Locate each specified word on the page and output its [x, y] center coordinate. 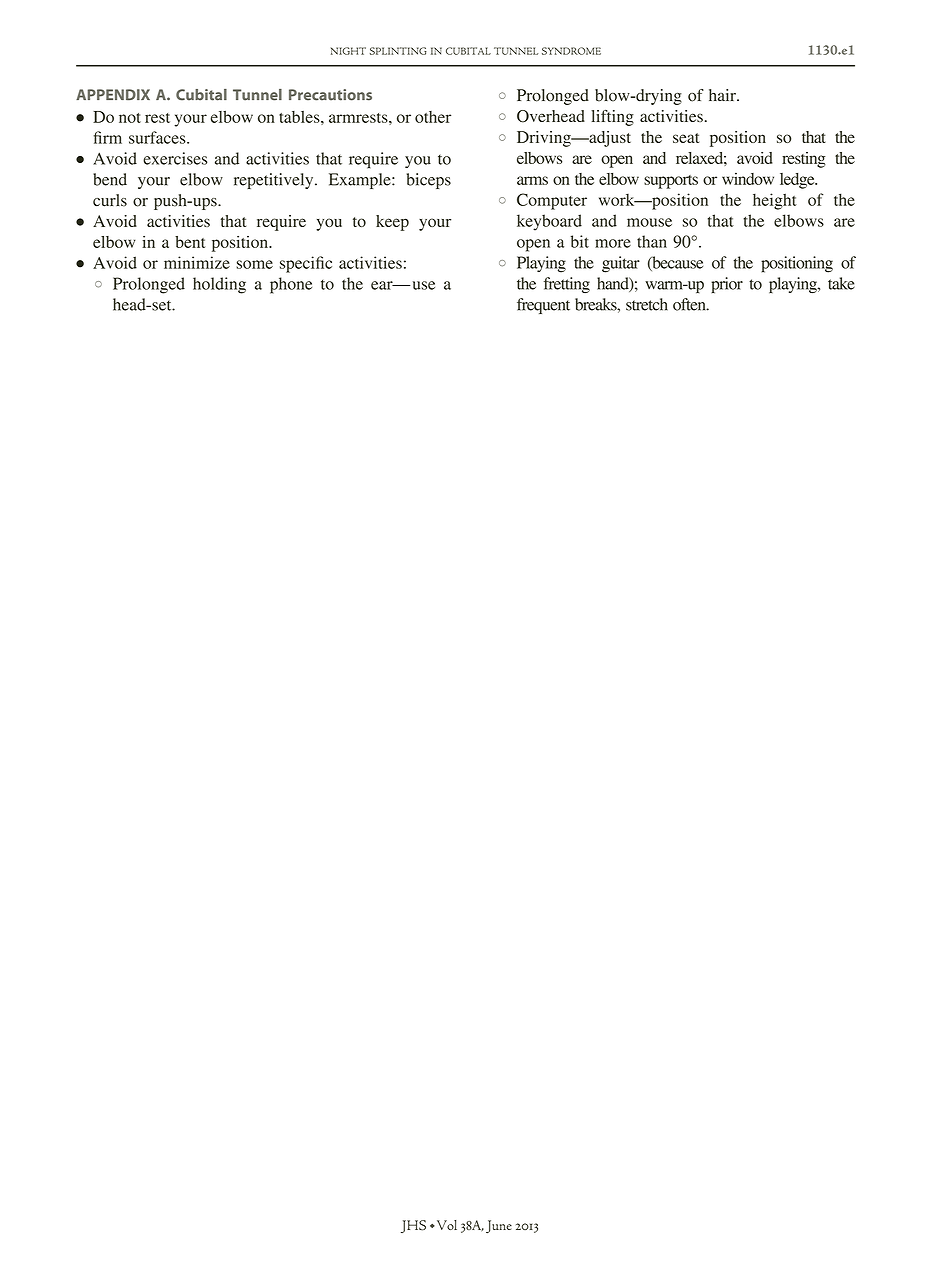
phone [291, 285]
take [841, 283]
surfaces [158, 137]
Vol [445, 1225]
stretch [647, 304]
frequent [543, 306]
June [499, 1226]
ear [383, 285]
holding [219, 285]
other [433, 117]
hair [723, 95]
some [254, 264]
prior [727, 285]
